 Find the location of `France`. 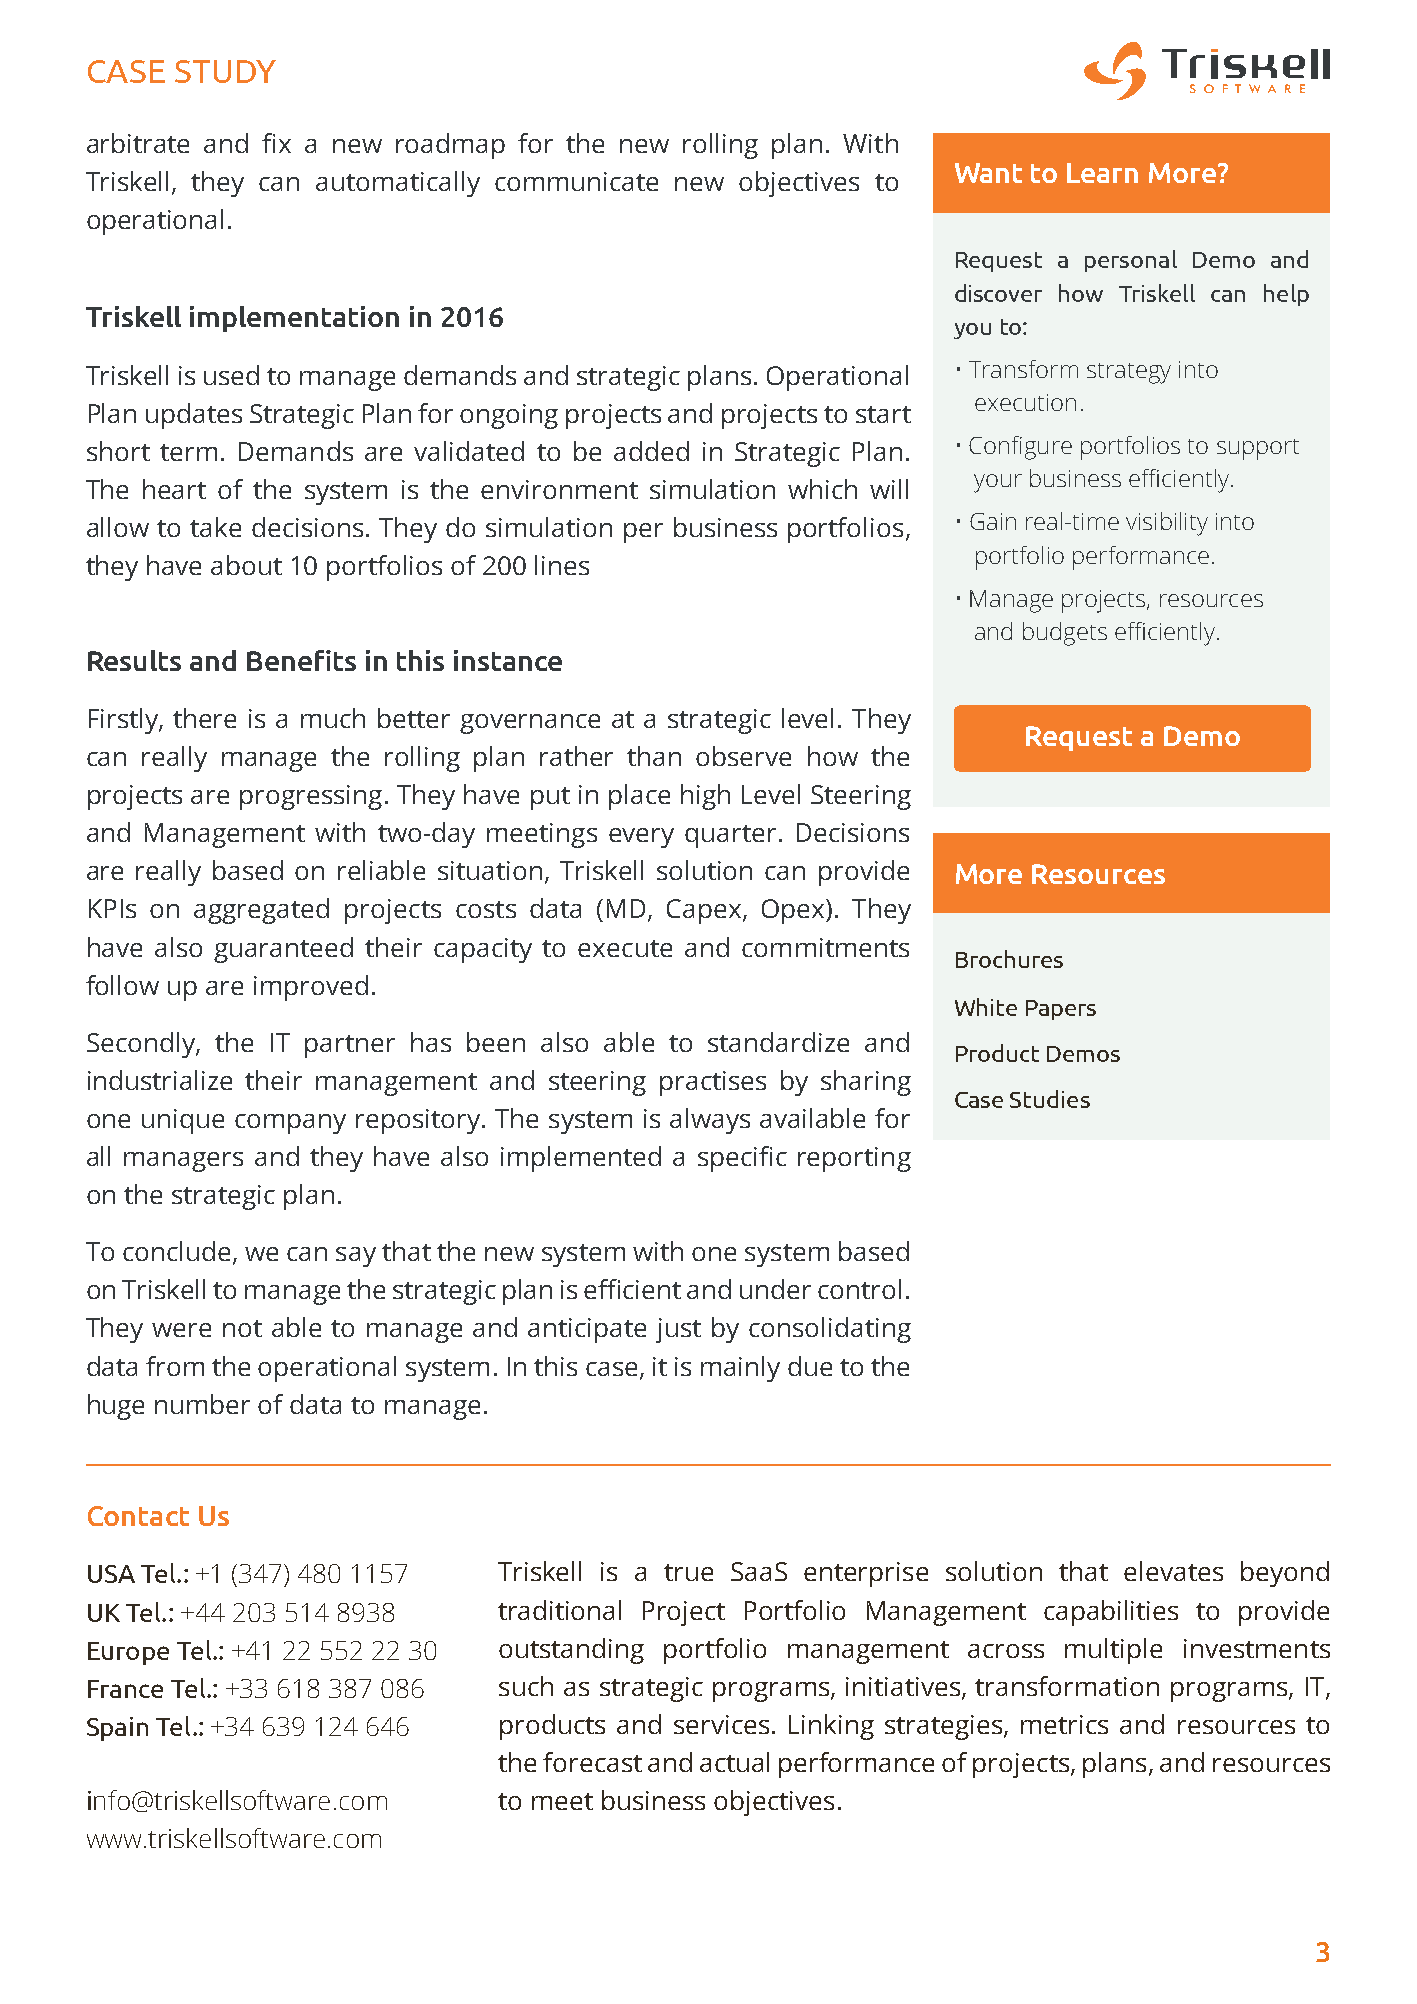

France is located at coordinates (125, 1689).
